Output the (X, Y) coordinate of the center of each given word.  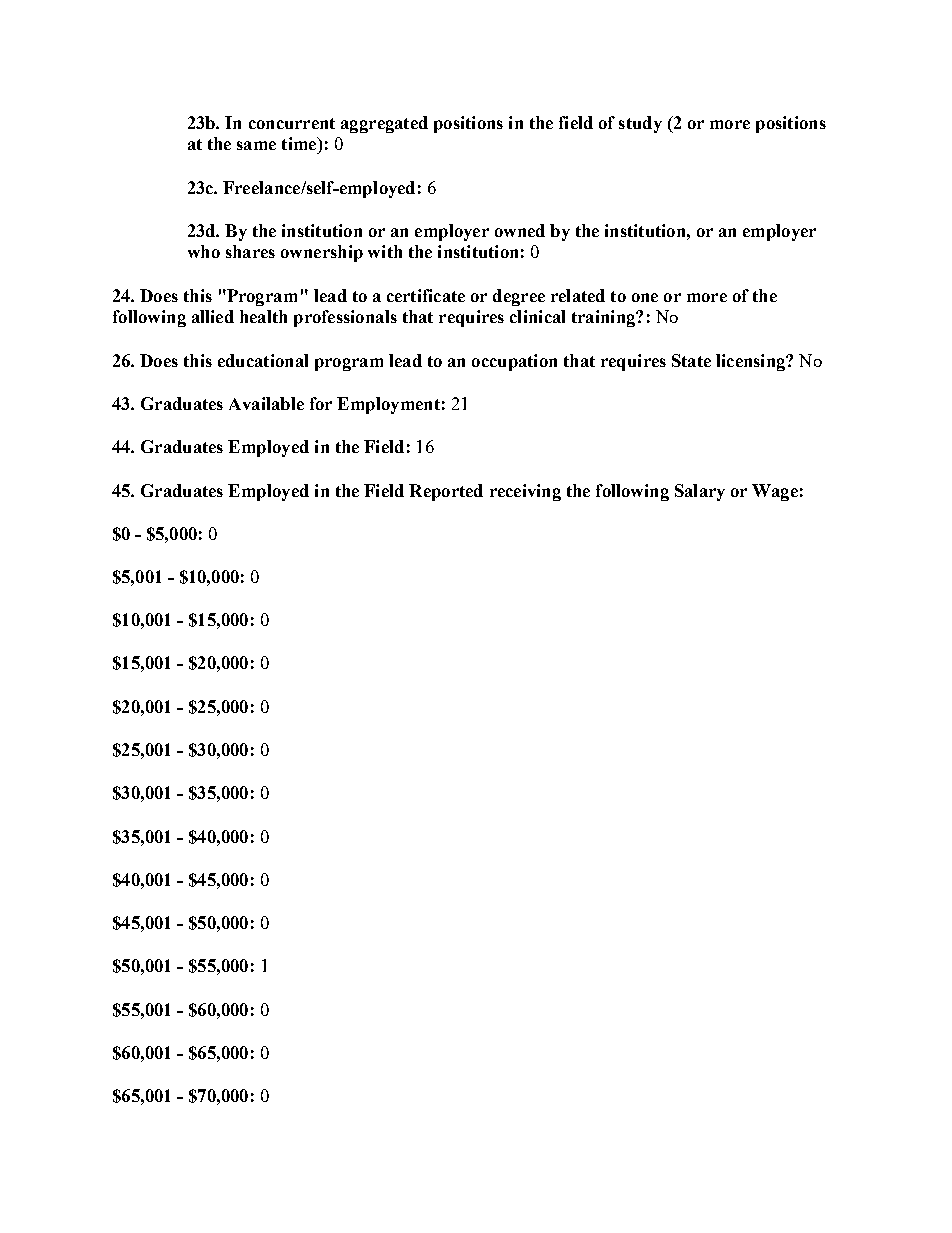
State (691, 360)
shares (250, 251)
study (640, 124)
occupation (514, 362)
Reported (446, 492)
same (256, 145)
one (645, 297)
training (605, 318)
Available (266, 403)
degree (519, 297)
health (263, 316)
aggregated (384, 124)
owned (520, 230)
